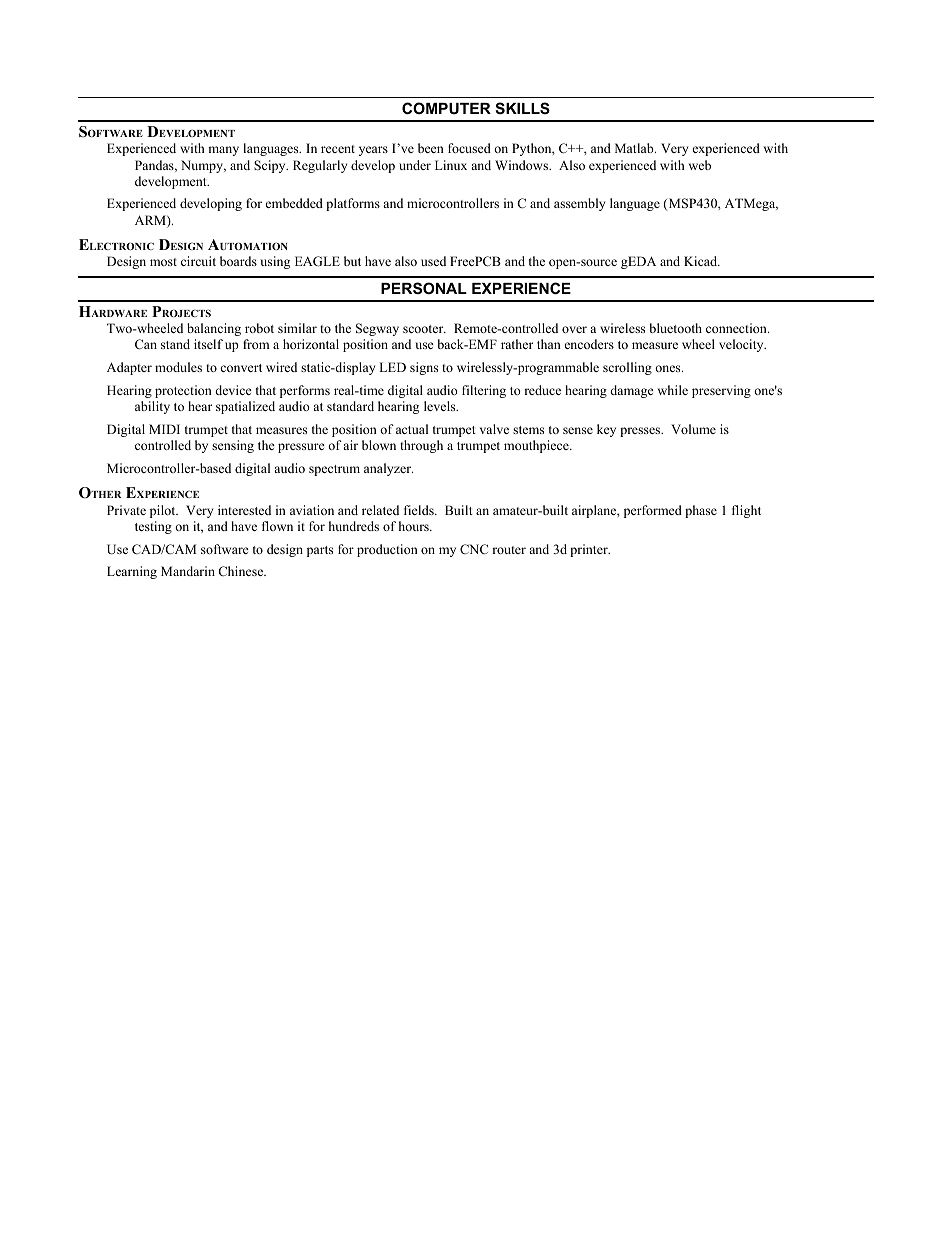 This screenshot has width=952, height=1233. What do you see at coordinates (223, 151) in the screenshot?
I see `many` at bounding box center [223, 151].
